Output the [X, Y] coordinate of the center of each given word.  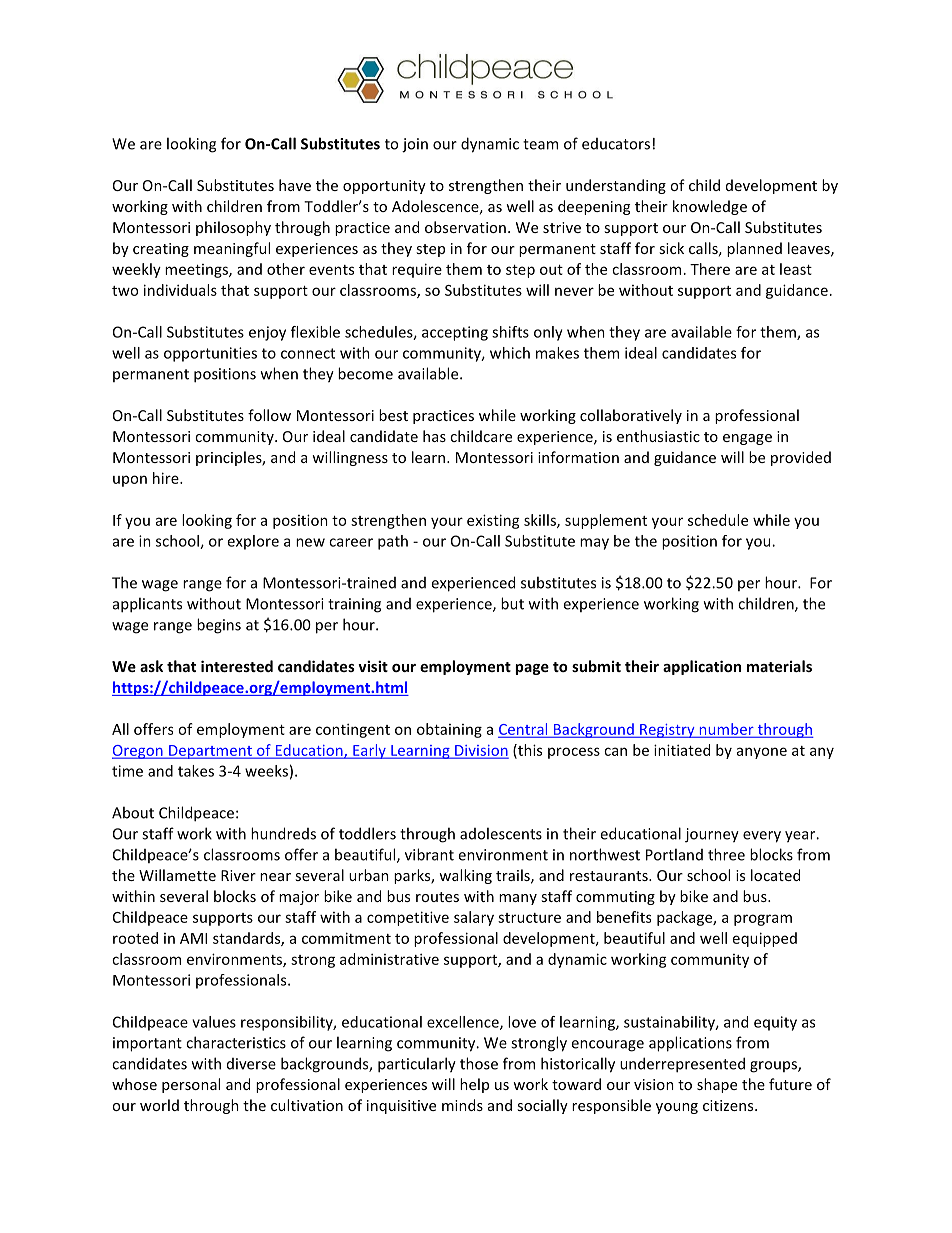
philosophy [233, 228]
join [415, 145]
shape [717, 1085]
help [474, 1085]
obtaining [449, 730]
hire [167, 478]
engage [747, 439]
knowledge [710, 207]
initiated [682, 750]
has [434, 436]
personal [191, 1085]
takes [196, 771]
